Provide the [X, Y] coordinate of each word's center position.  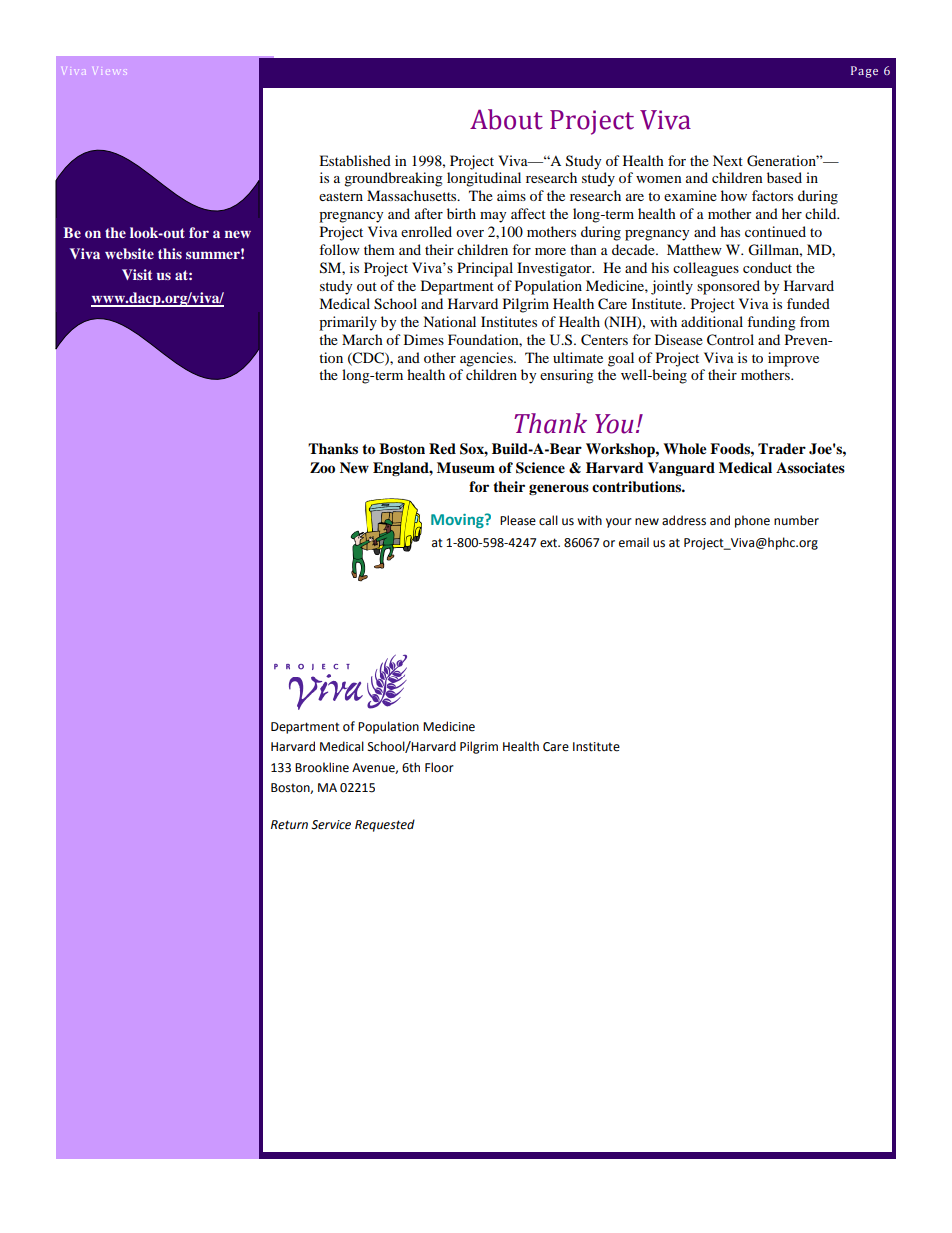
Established [355, 160]
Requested [385, 825]
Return [289, 825]
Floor [439, 767]
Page [864, 72]
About [506, 119]
